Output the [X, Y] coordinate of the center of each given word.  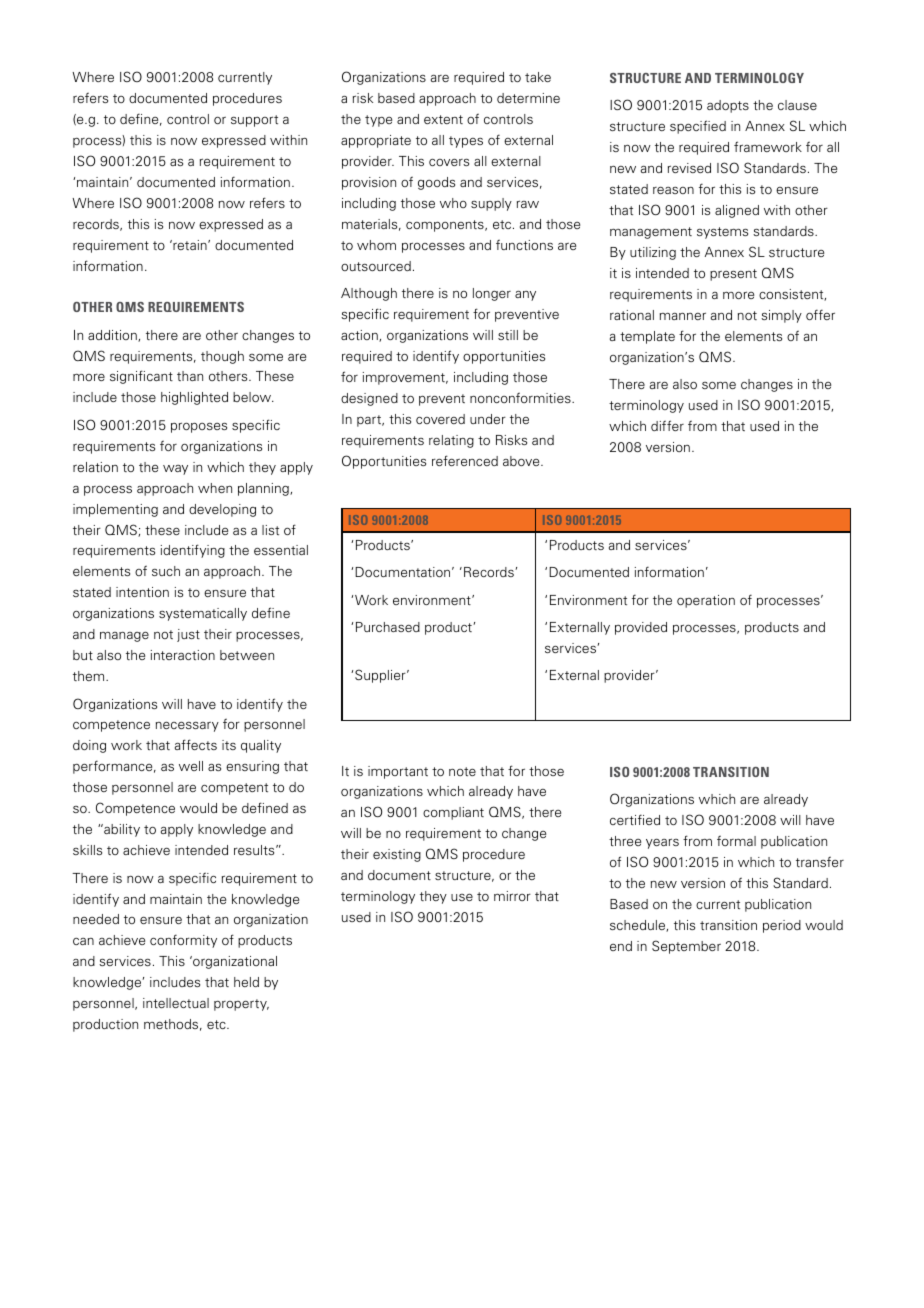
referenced [465, 460]
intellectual [176, 1003]
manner [683, 316]
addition [113, 336]
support [254, 121]
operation [706, 601]
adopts [728, 106]
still [508, 335]
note [462, 771]
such [166, 571]
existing [397, 855]
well [191, 766]
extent [443, 119]
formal [736, 840]
